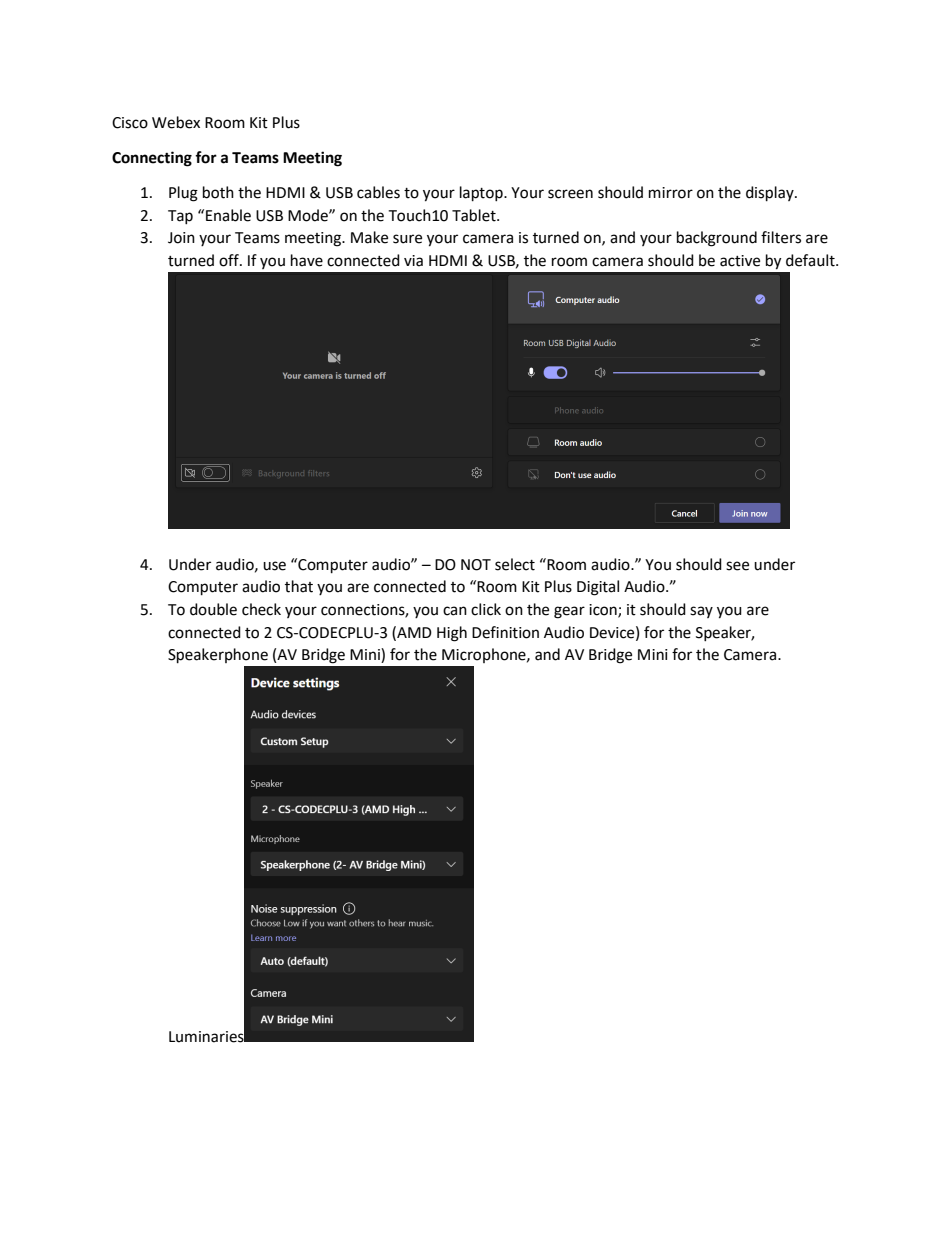  What do you see at coordinates (176, 122) in the document?
I see `Webex` at bounding box center [176, 122].
